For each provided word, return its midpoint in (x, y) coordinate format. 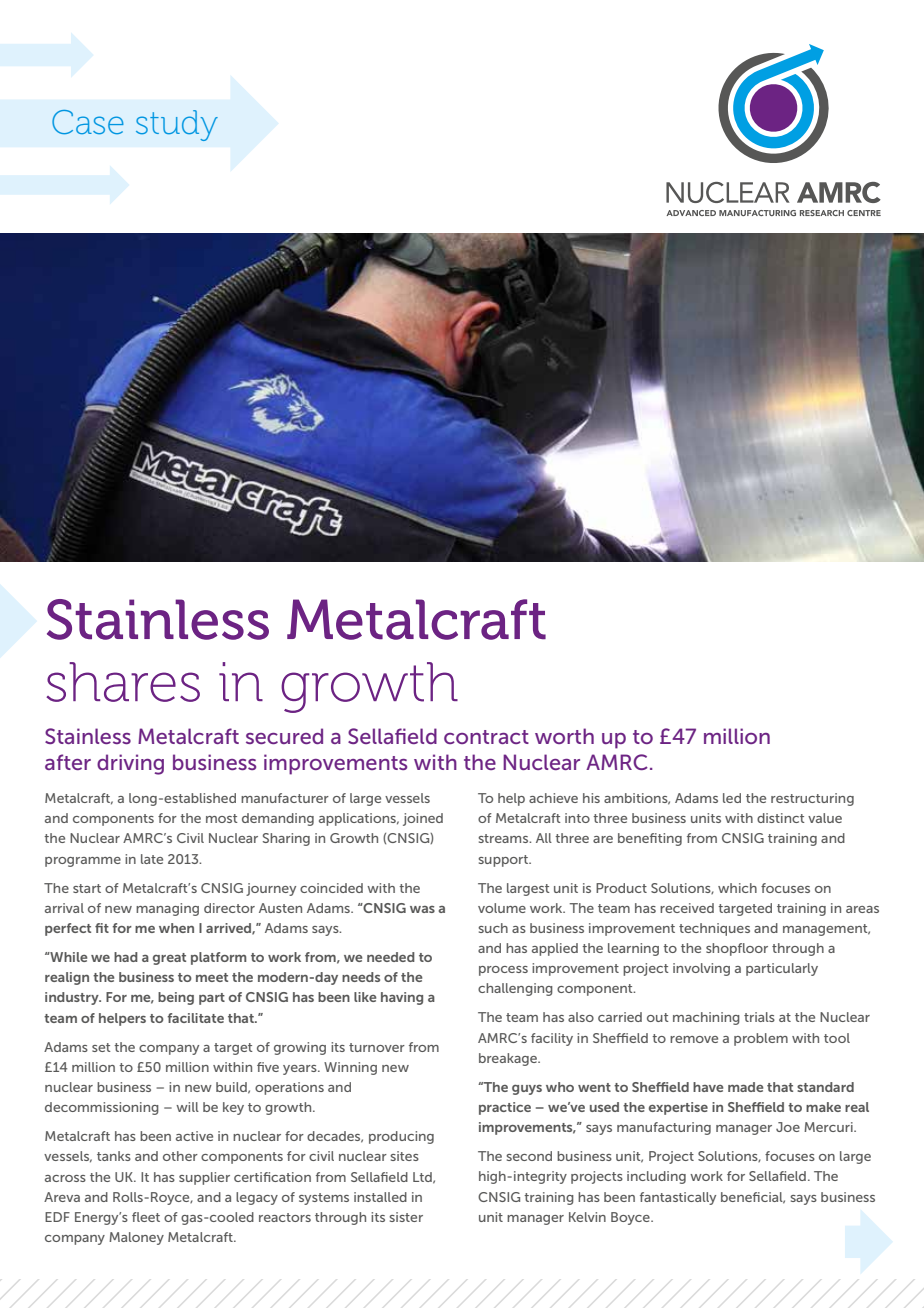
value (825, 818)
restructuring (812, 799)
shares (123, 682)
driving (130, 764)
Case (88, 122)
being (176, 998)
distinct (781, 818)
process (503, 971)
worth (564, 736)
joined (423, 819)
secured (284, 736)
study (177, 125)
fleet (146, 1217)
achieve (553, 798)
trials (759, 1017)
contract (486, 737)
